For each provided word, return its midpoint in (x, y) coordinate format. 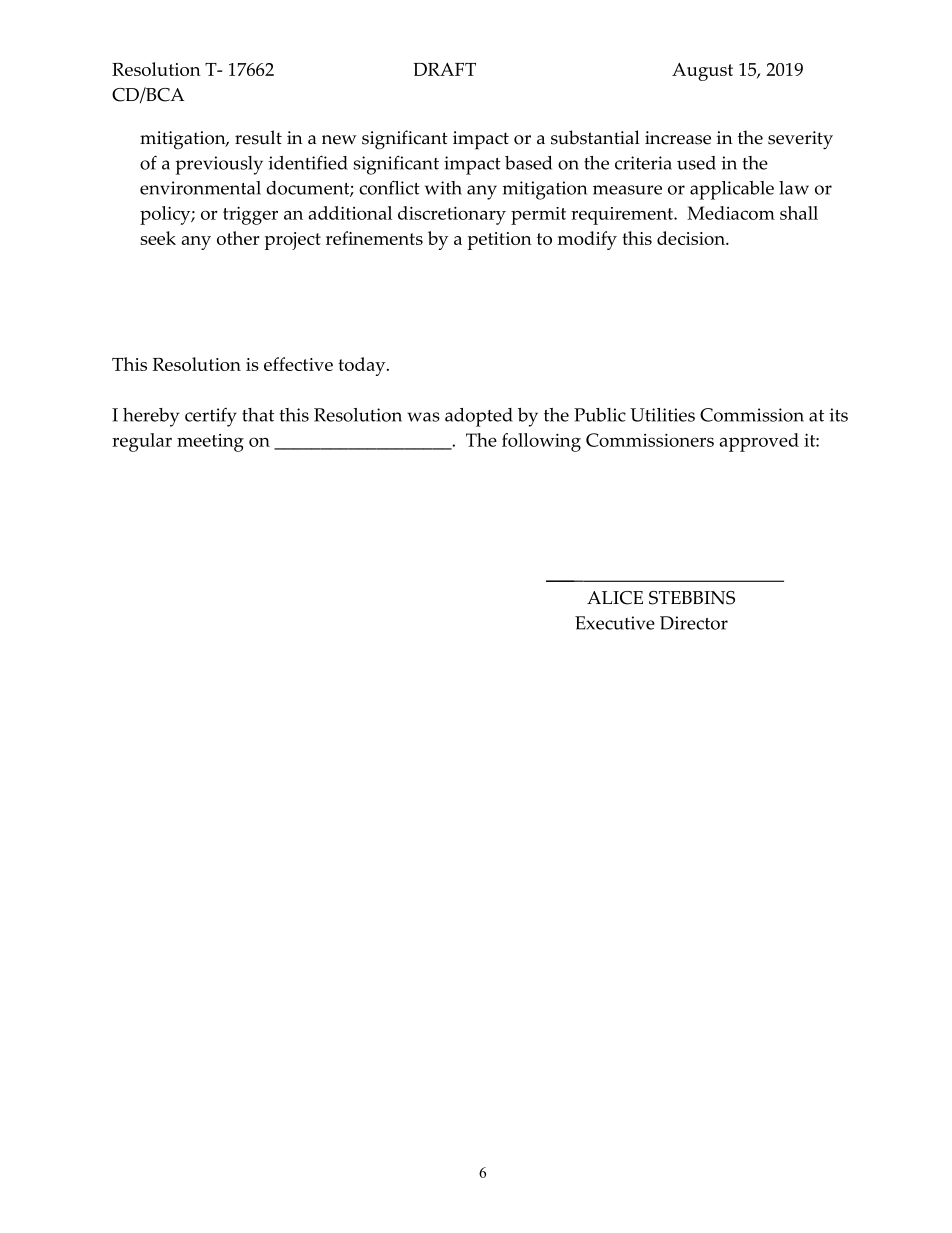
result (258, 137)
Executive (615, 623)
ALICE (615, 598)
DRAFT (444, 69)
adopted (479, 417)
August (702, 72)
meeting (210, 443)
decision (692, 238)
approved (759, 442)
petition (500, 241)
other (238, 238)
